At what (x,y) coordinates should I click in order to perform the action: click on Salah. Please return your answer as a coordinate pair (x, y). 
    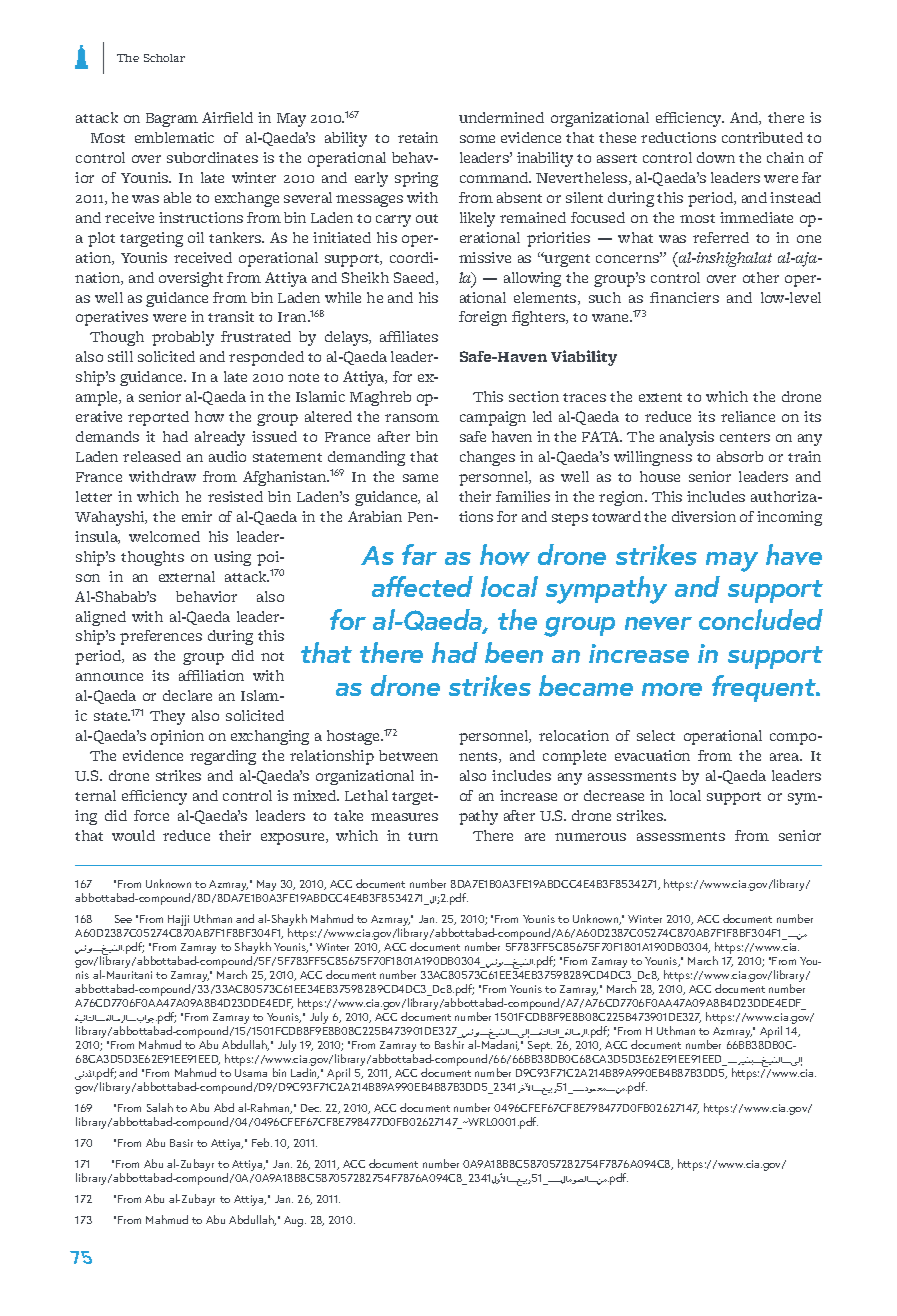
    Looking at the image, I should click on (160, 1107).
